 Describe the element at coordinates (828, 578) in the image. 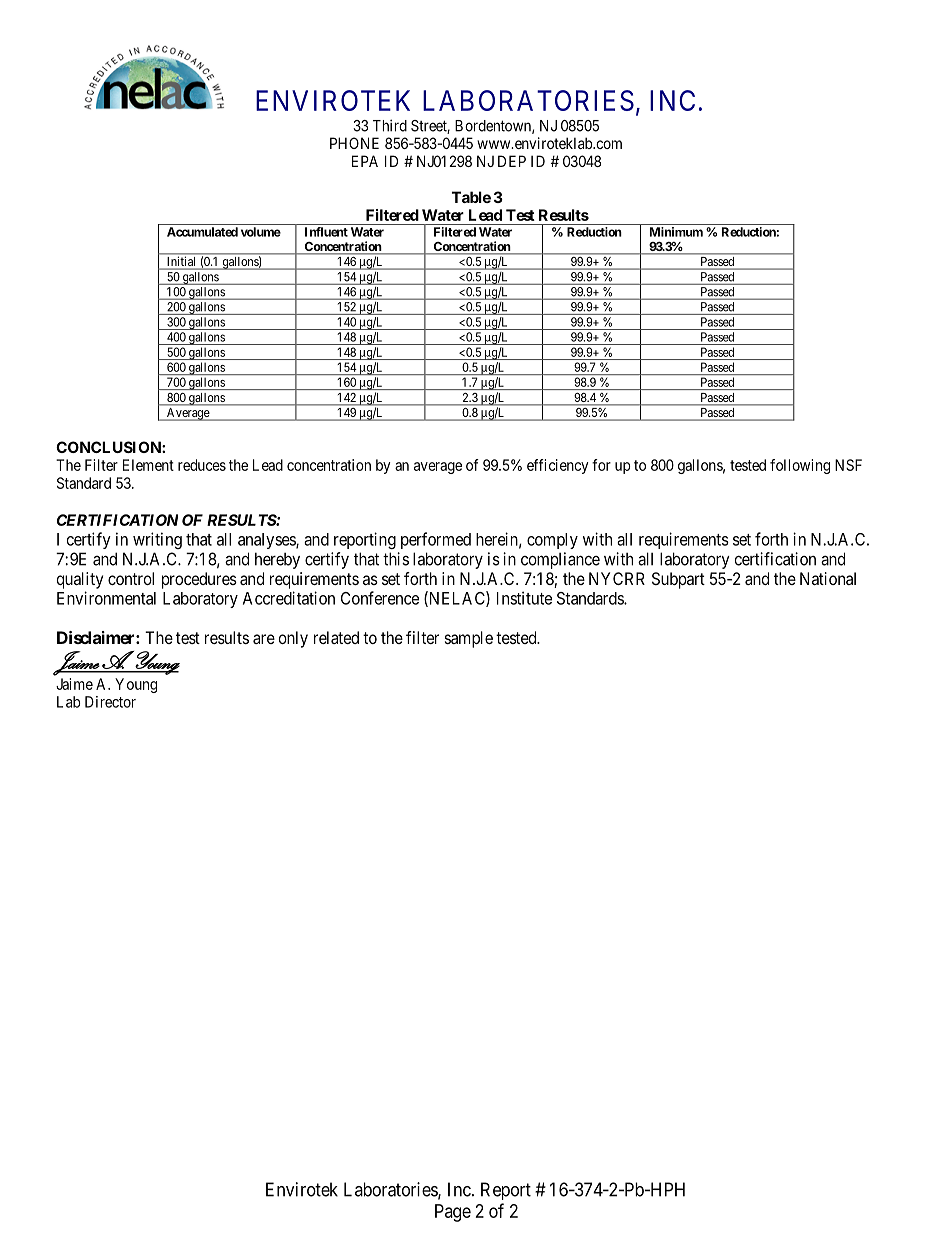

I see `National` at that location.
